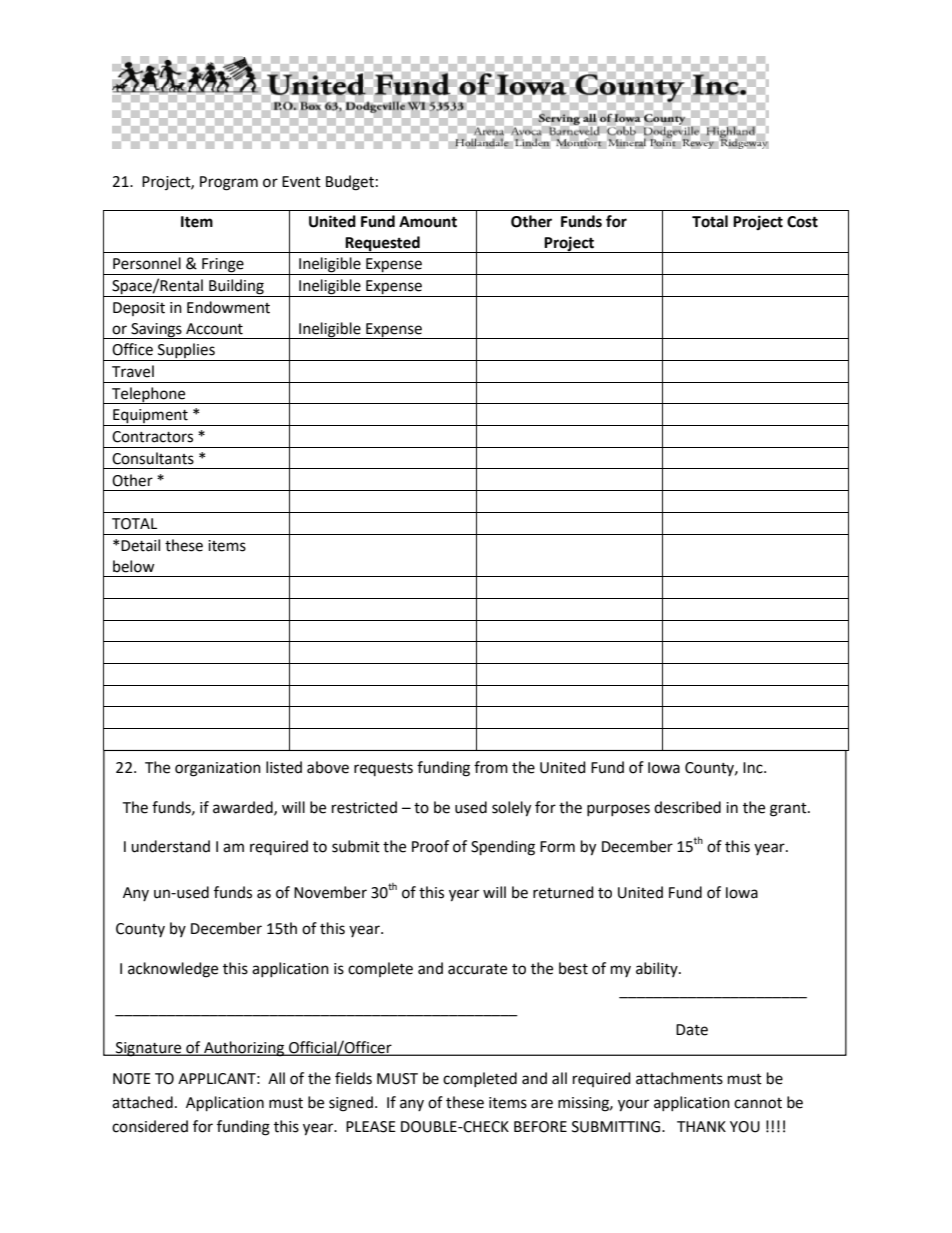  What do you see at coordinates (802, 222) in the image?
I see `Cost` at bounding box center [802, 222].
